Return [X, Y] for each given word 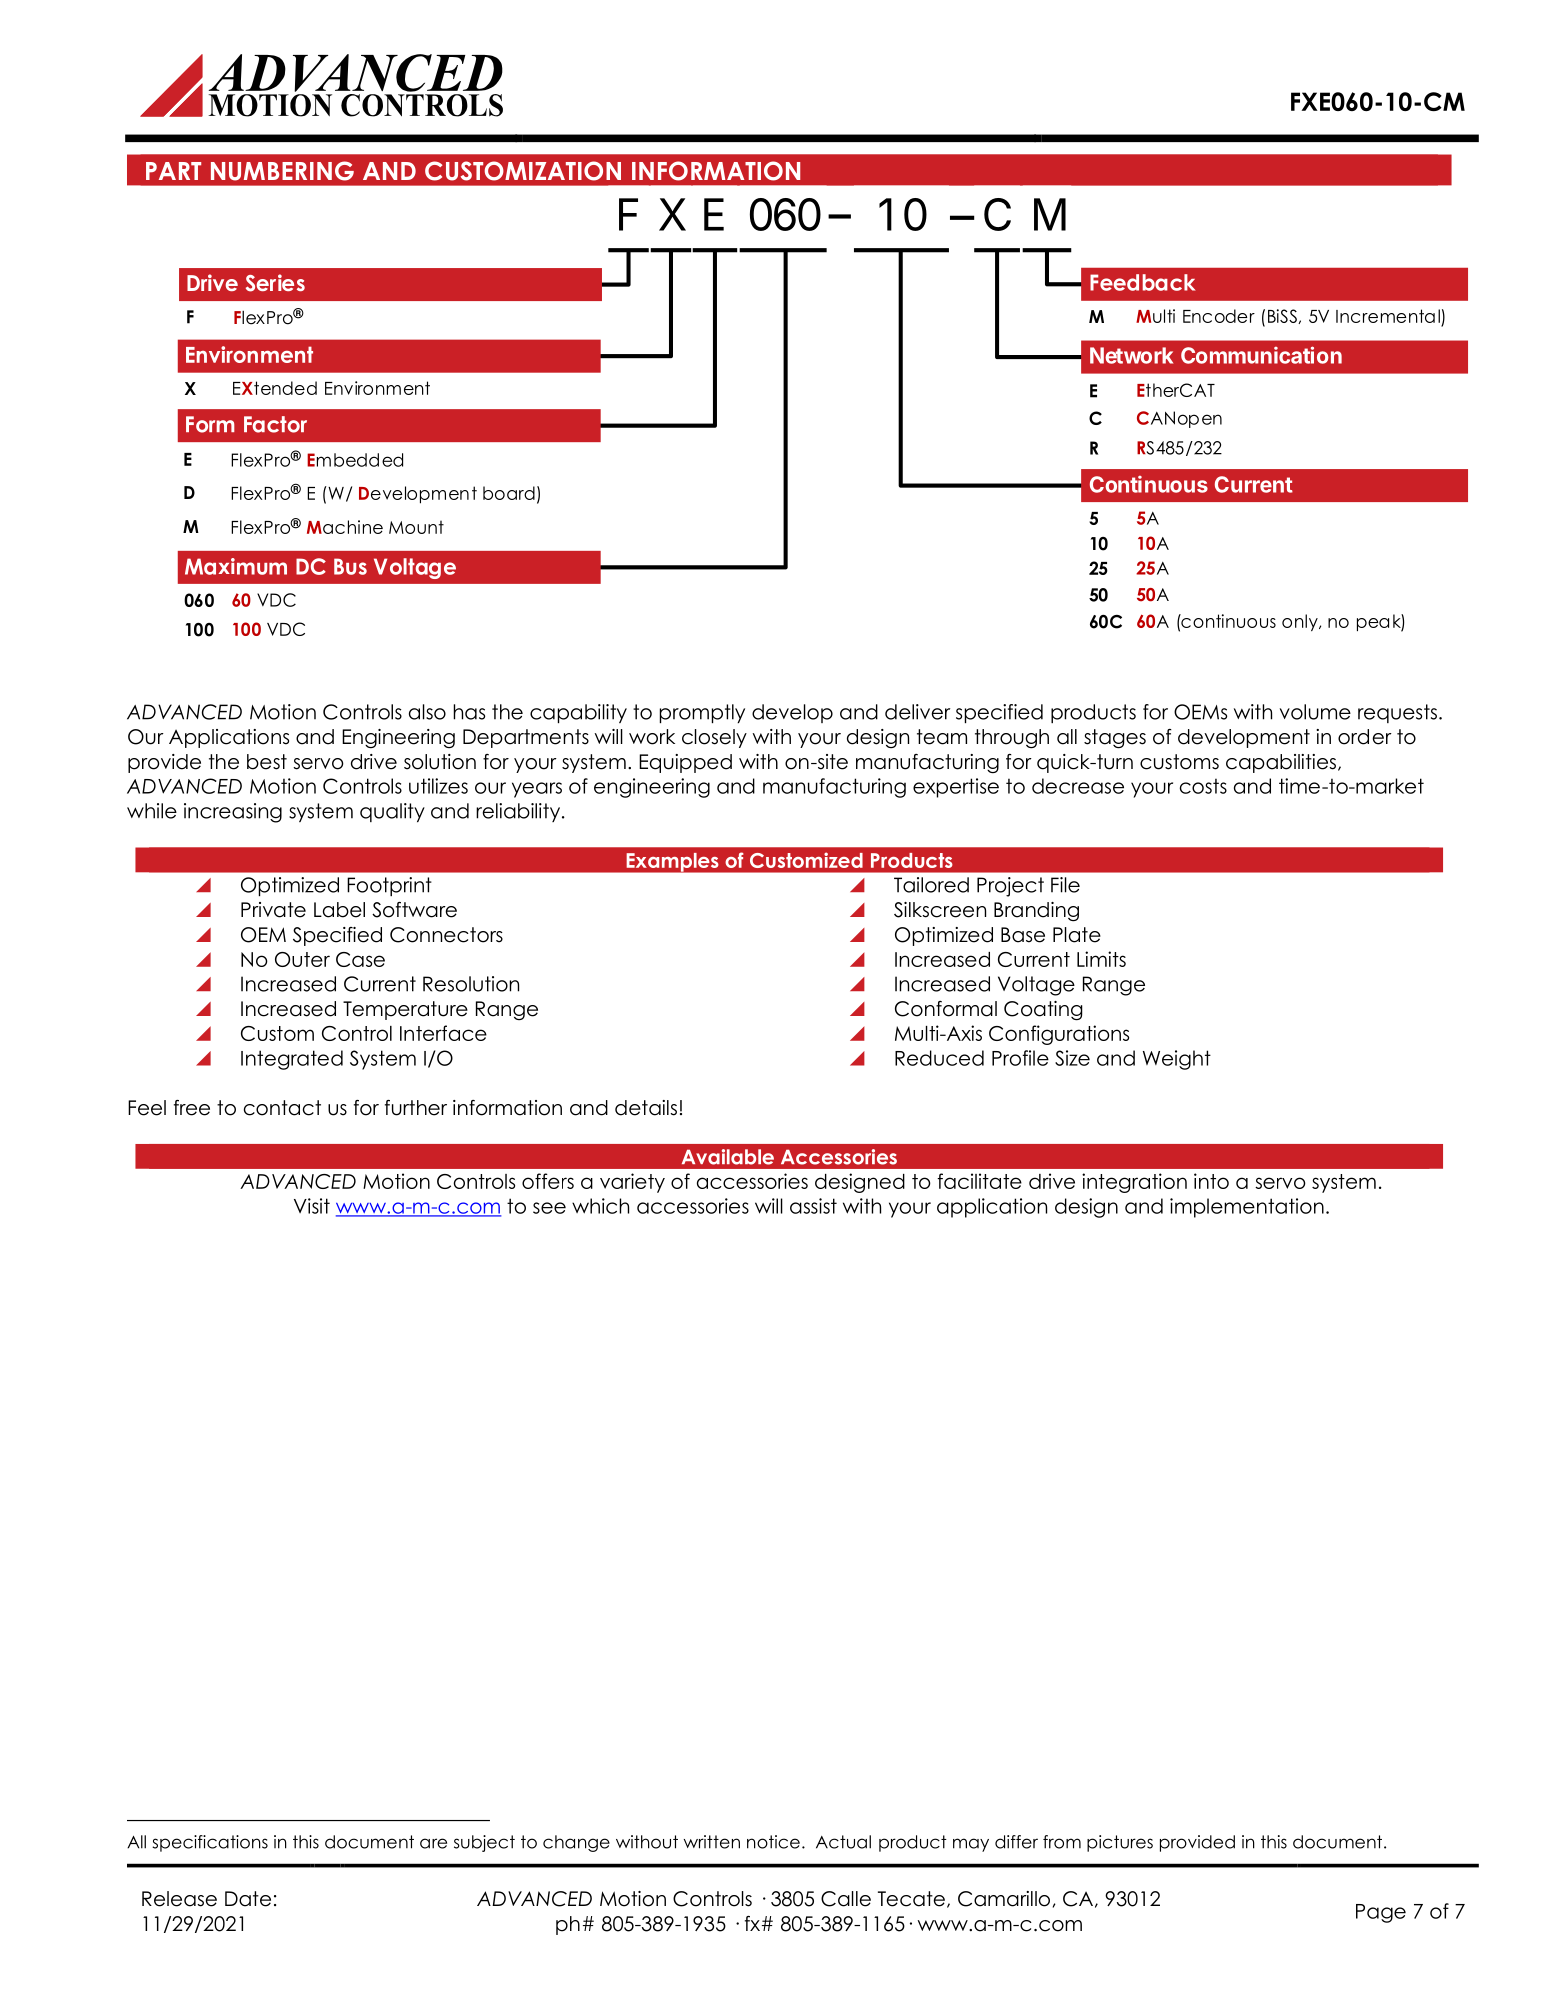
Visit [312, 1206]
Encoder [1219, 316]
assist [813, 1206]
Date [248, 1899]
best [267, 762]
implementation [1247, 1208]
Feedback [1143, 282]
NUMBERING [282, 171]
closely [714, 738]
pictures [1120, 1843]
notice [773, 1842]
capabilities [1281, 763]
